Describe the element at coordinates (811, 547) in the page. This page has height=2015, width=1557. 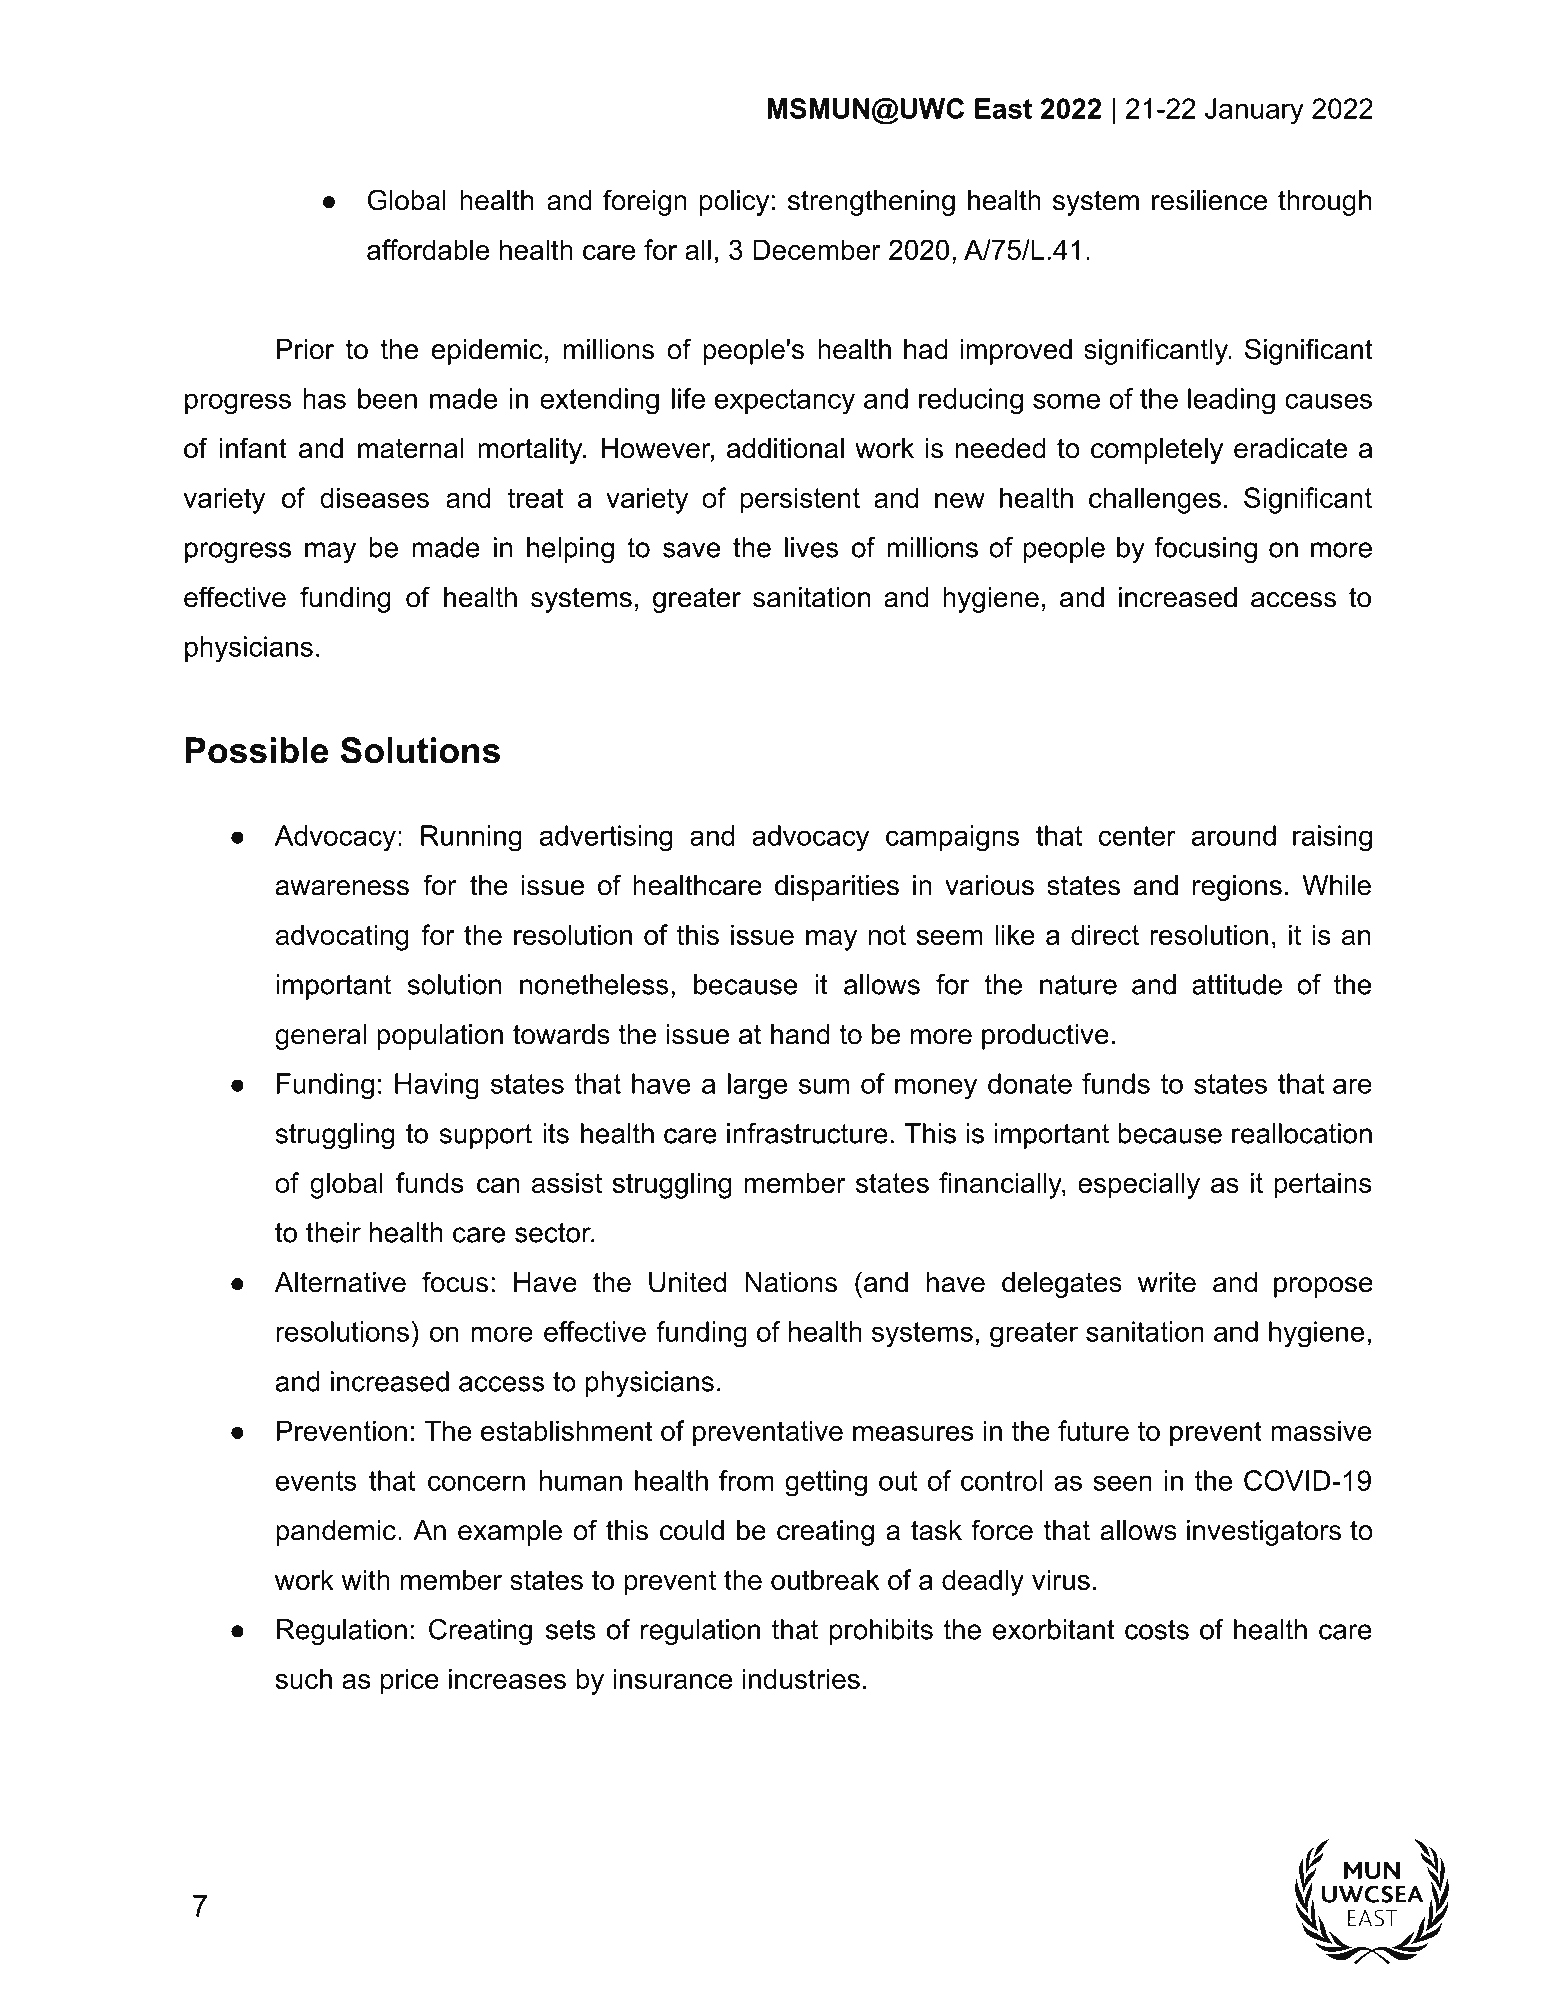
I see `lives` at that location.
